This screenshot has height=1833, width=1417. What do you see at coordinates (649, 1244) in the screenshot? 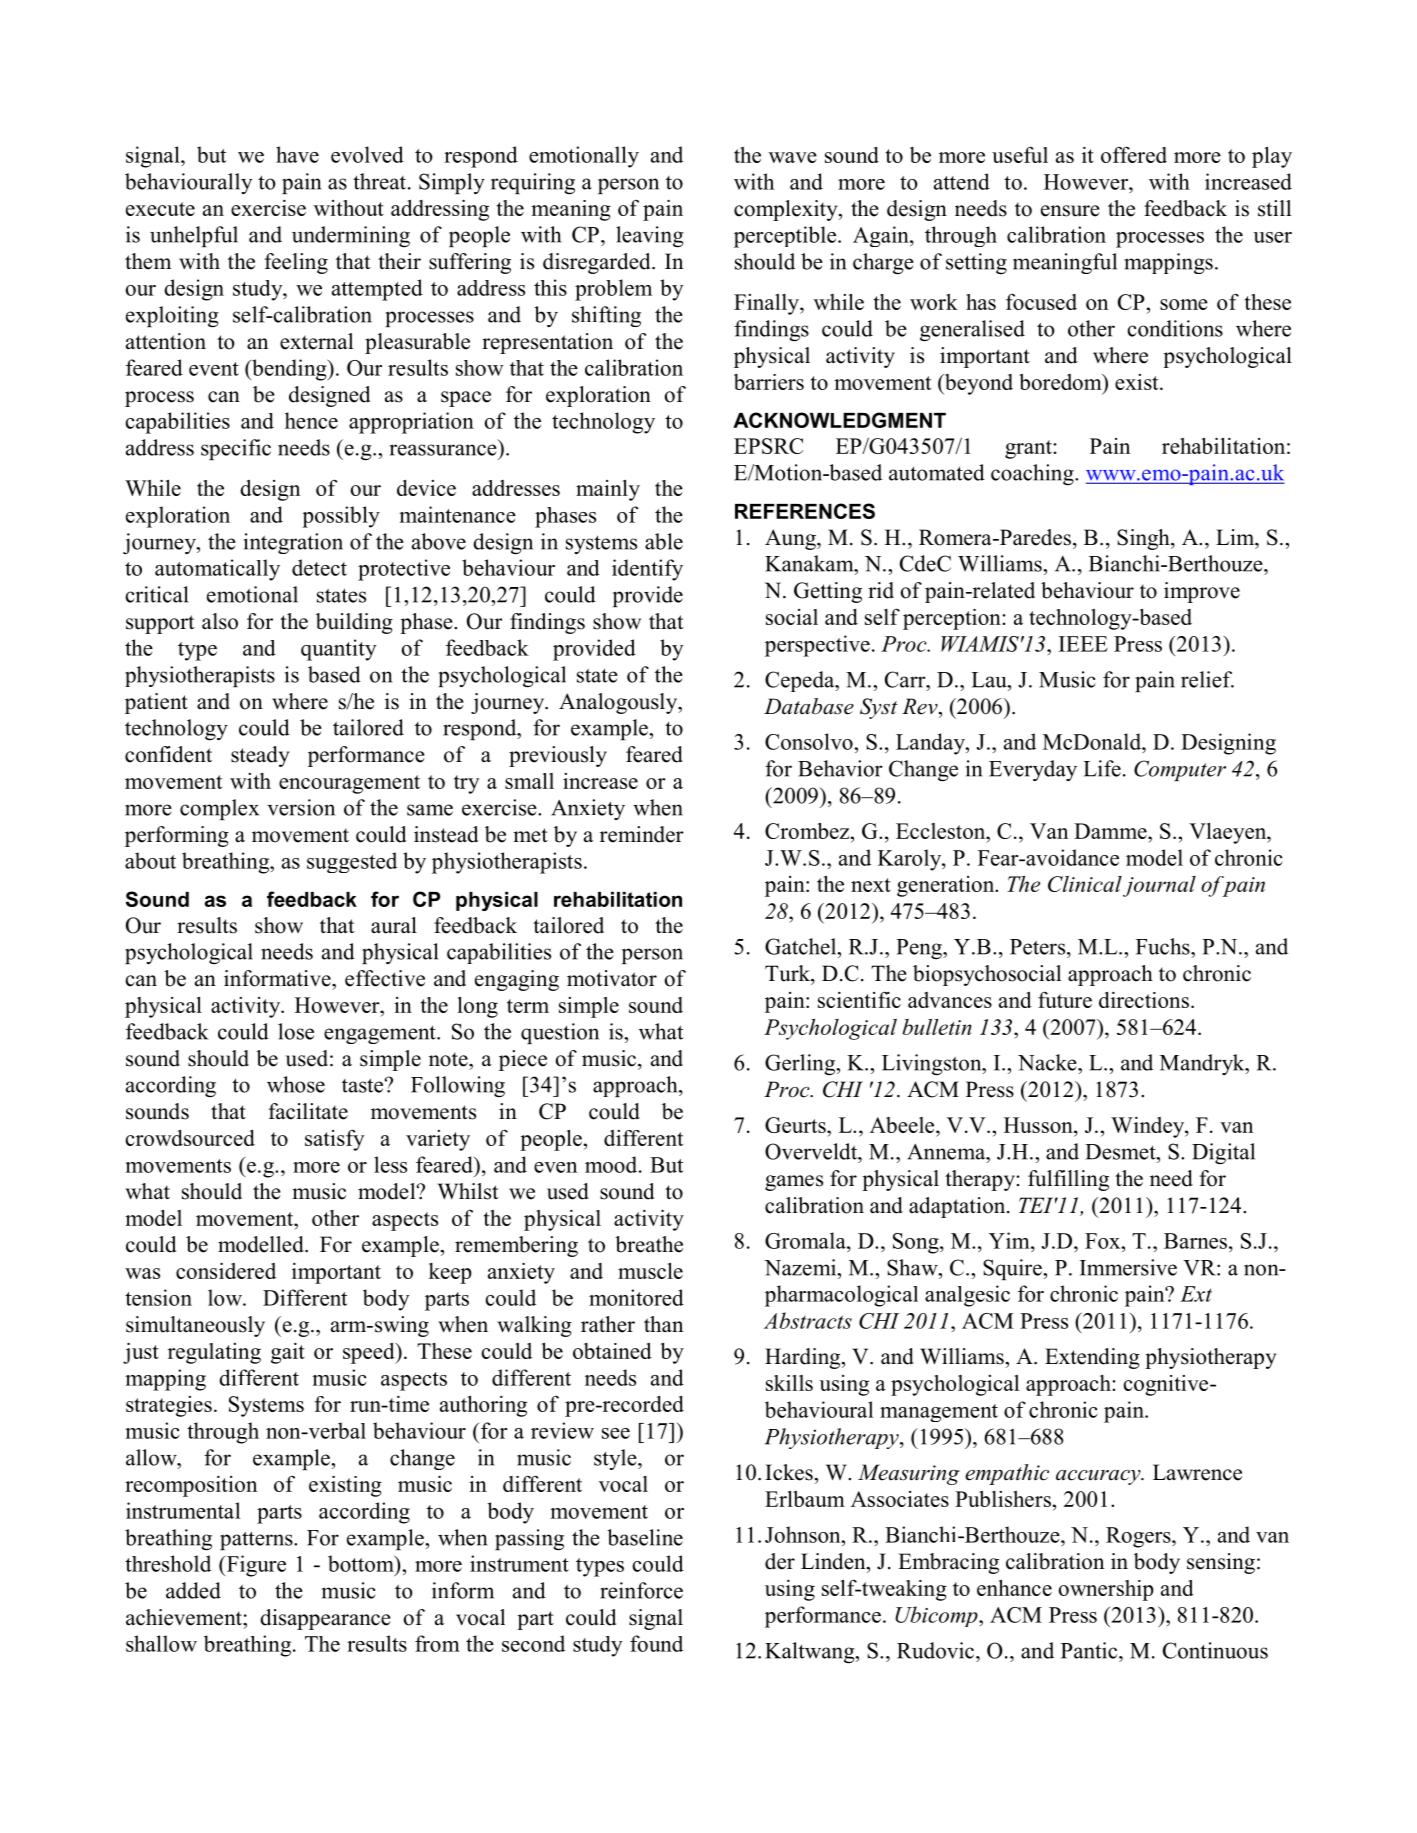
I see `breathe` at bounding box center [649, 1244].
